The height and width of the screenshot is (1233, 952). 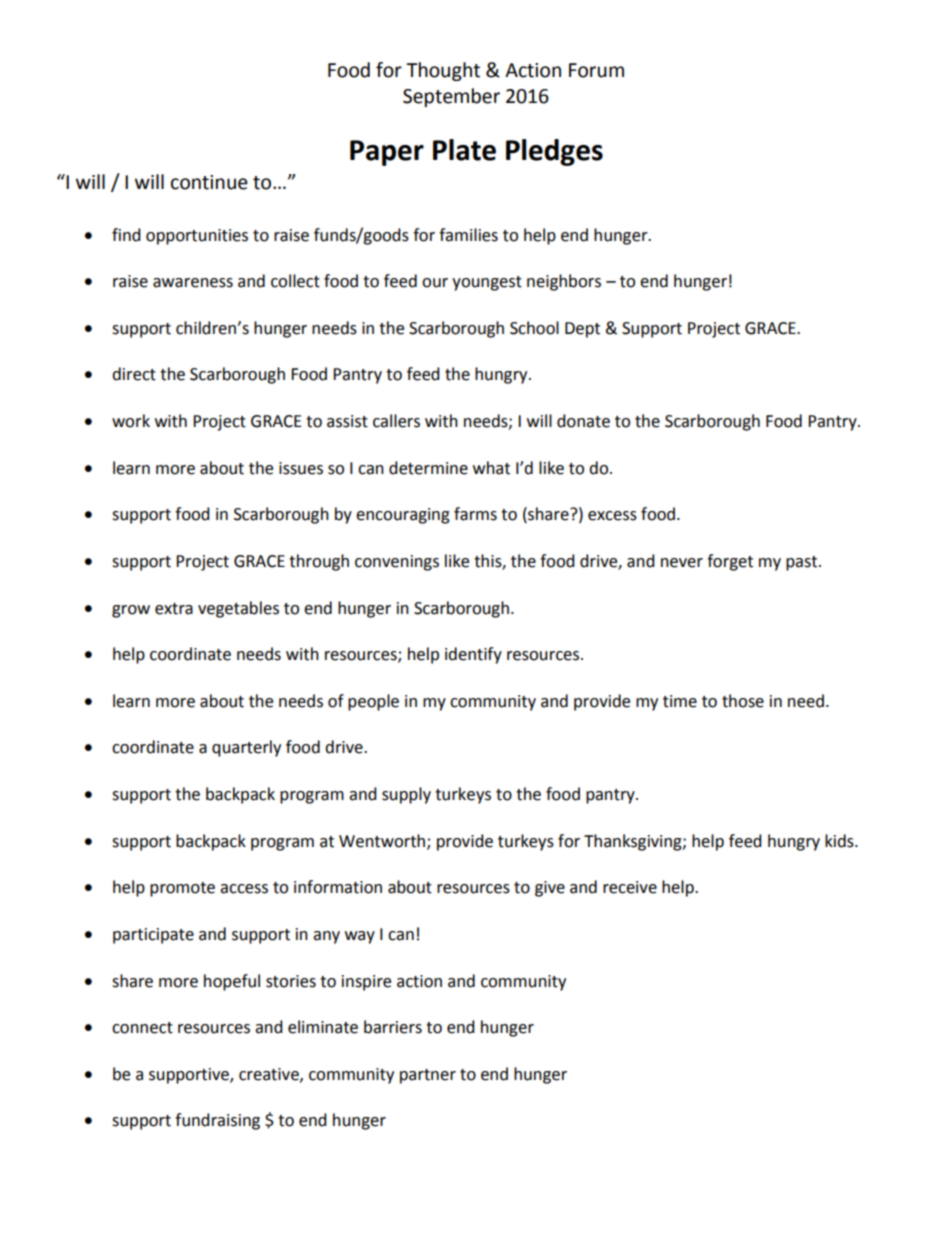 What do you see at coordinates (491, 468) in the screenshot?
I see `what` at bounding box center [491, 468].
